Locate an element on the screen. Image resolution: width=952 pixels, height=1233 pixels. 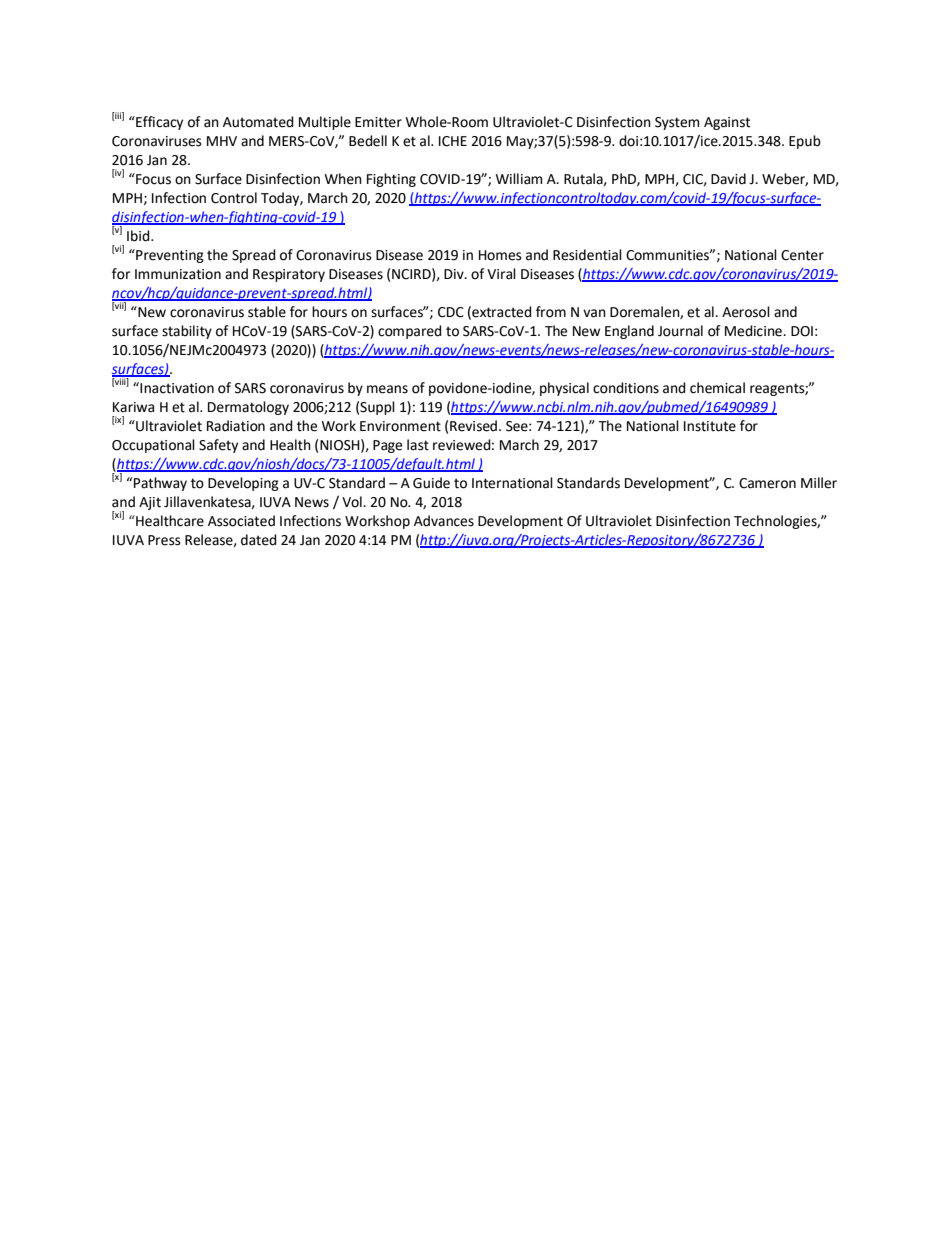
chemical is located at coordinates (717, 388).
